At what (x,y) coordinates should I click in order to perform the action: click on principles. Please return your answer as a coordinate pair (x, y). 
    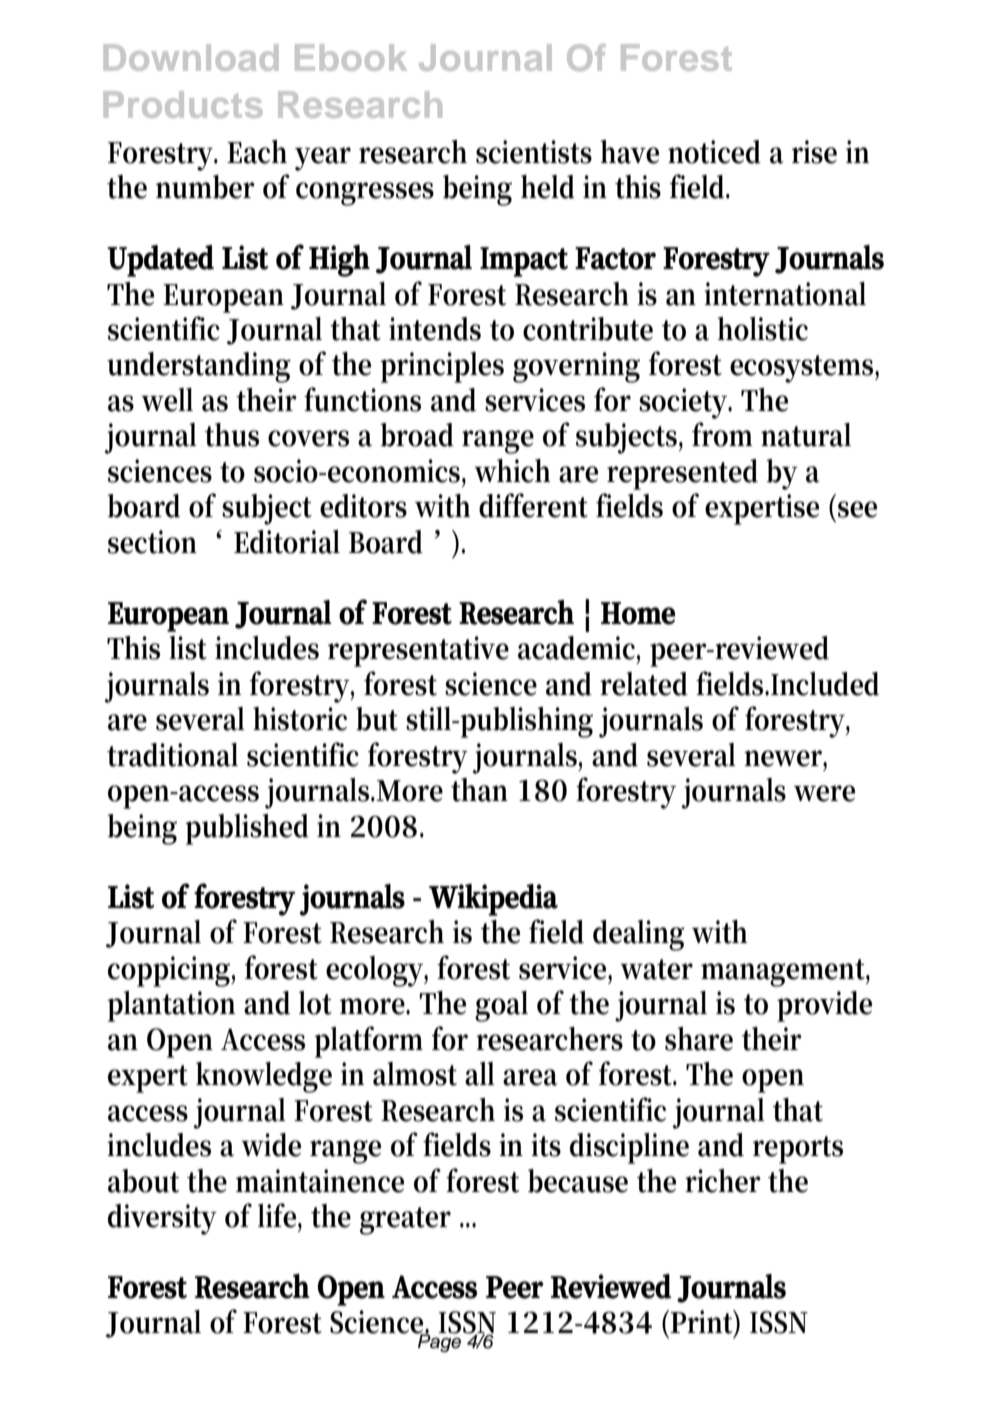
    Looking at the image, I should click on (442, 367).
